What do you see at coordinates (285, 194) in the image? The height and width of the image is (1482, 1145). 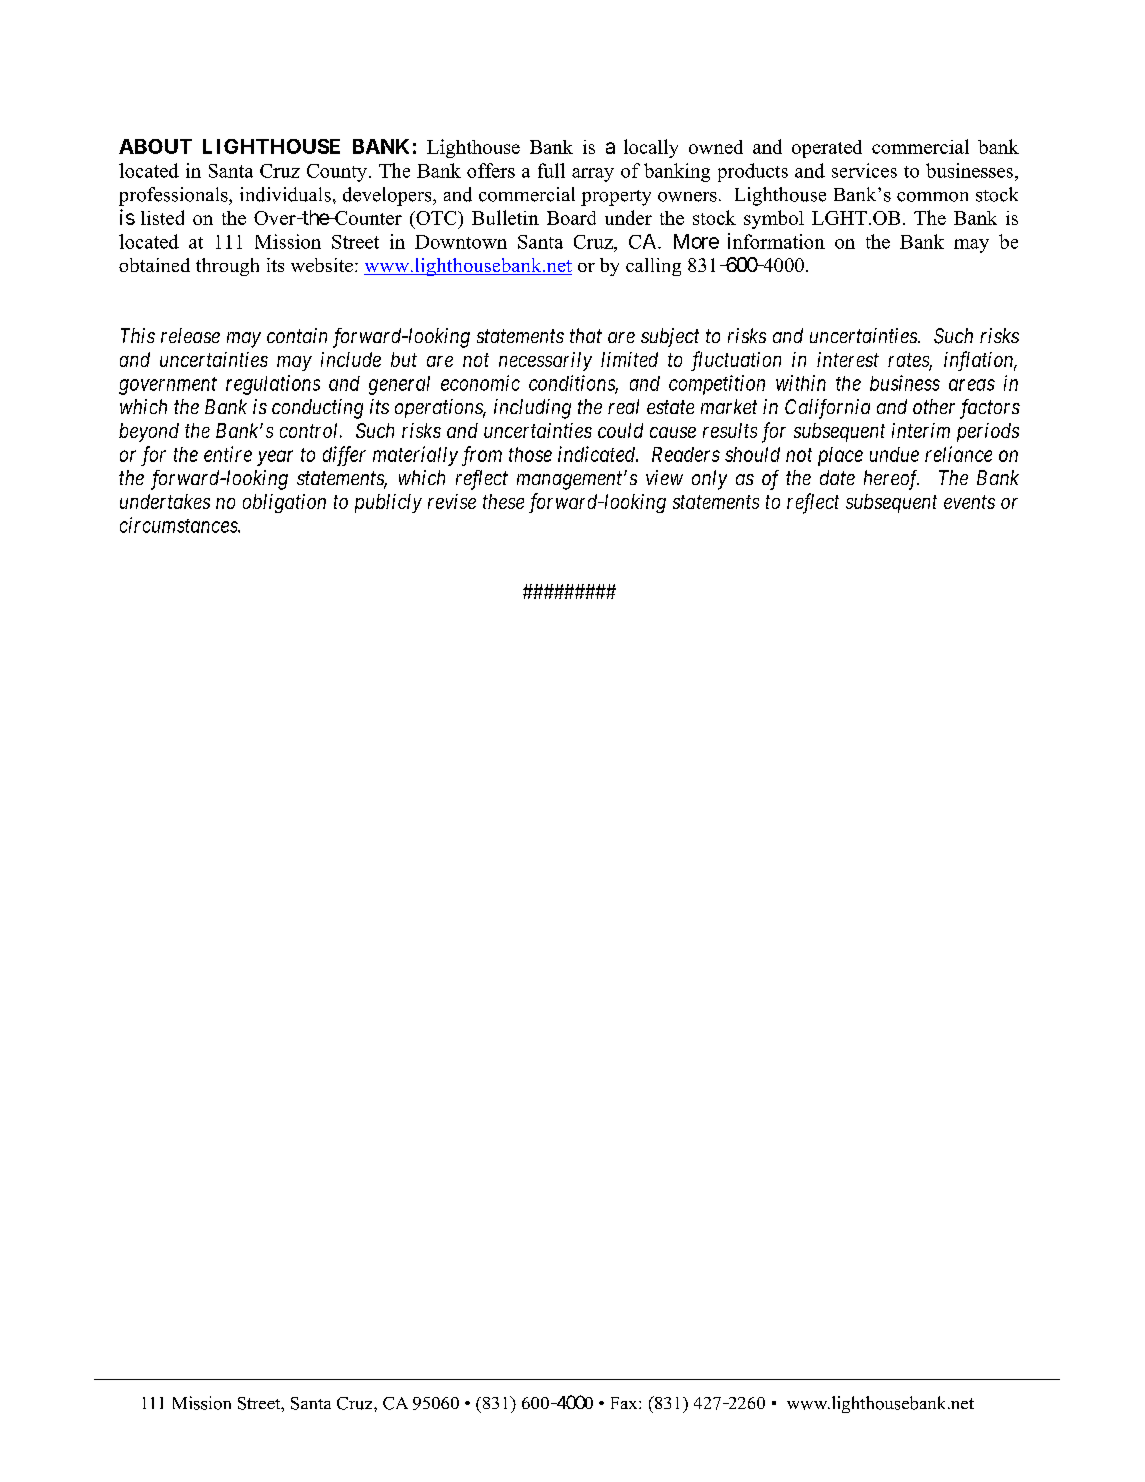 I see `individuals` at bounding box center [285, 194].
